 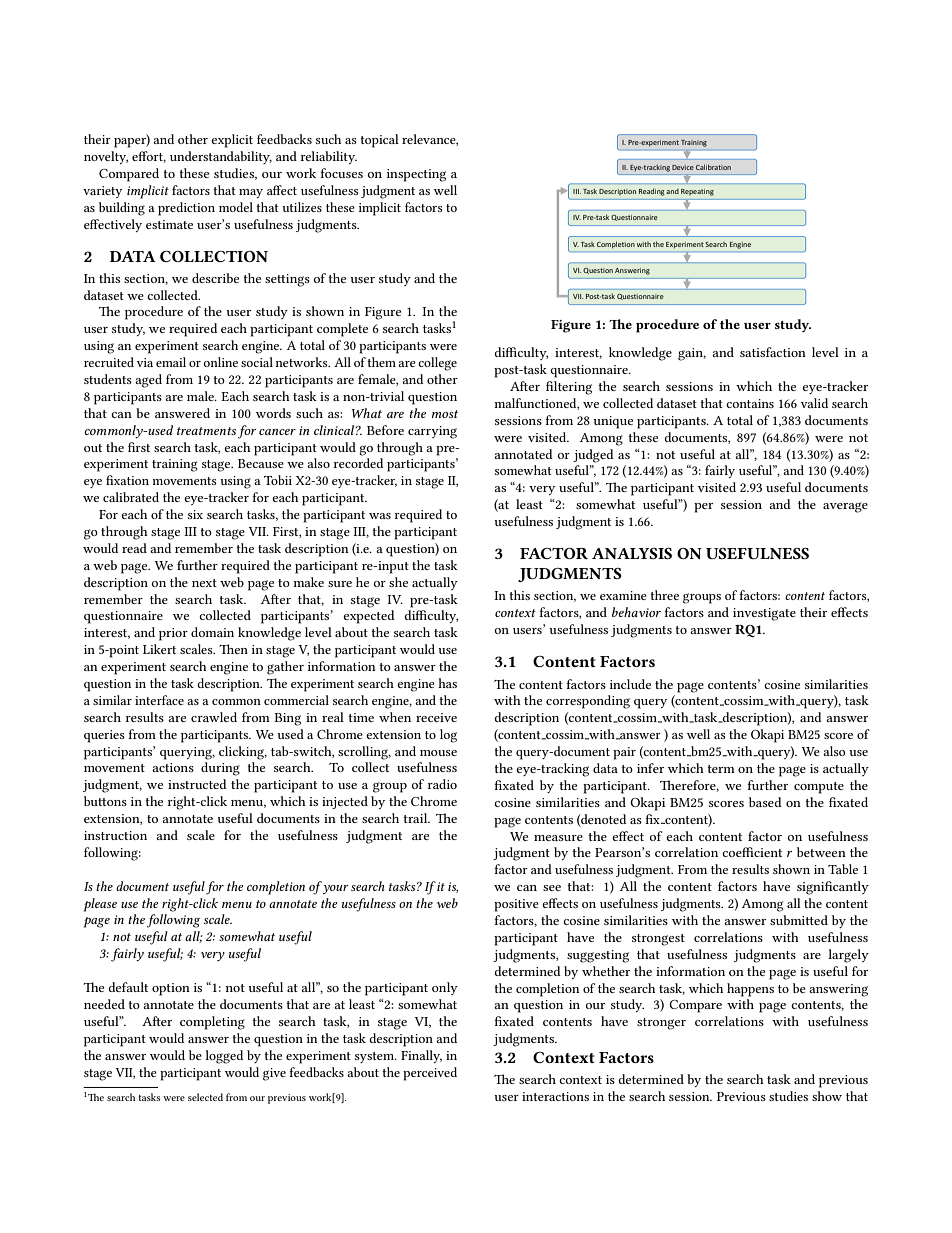 I want to click on between, so click(x=821, y=852).
